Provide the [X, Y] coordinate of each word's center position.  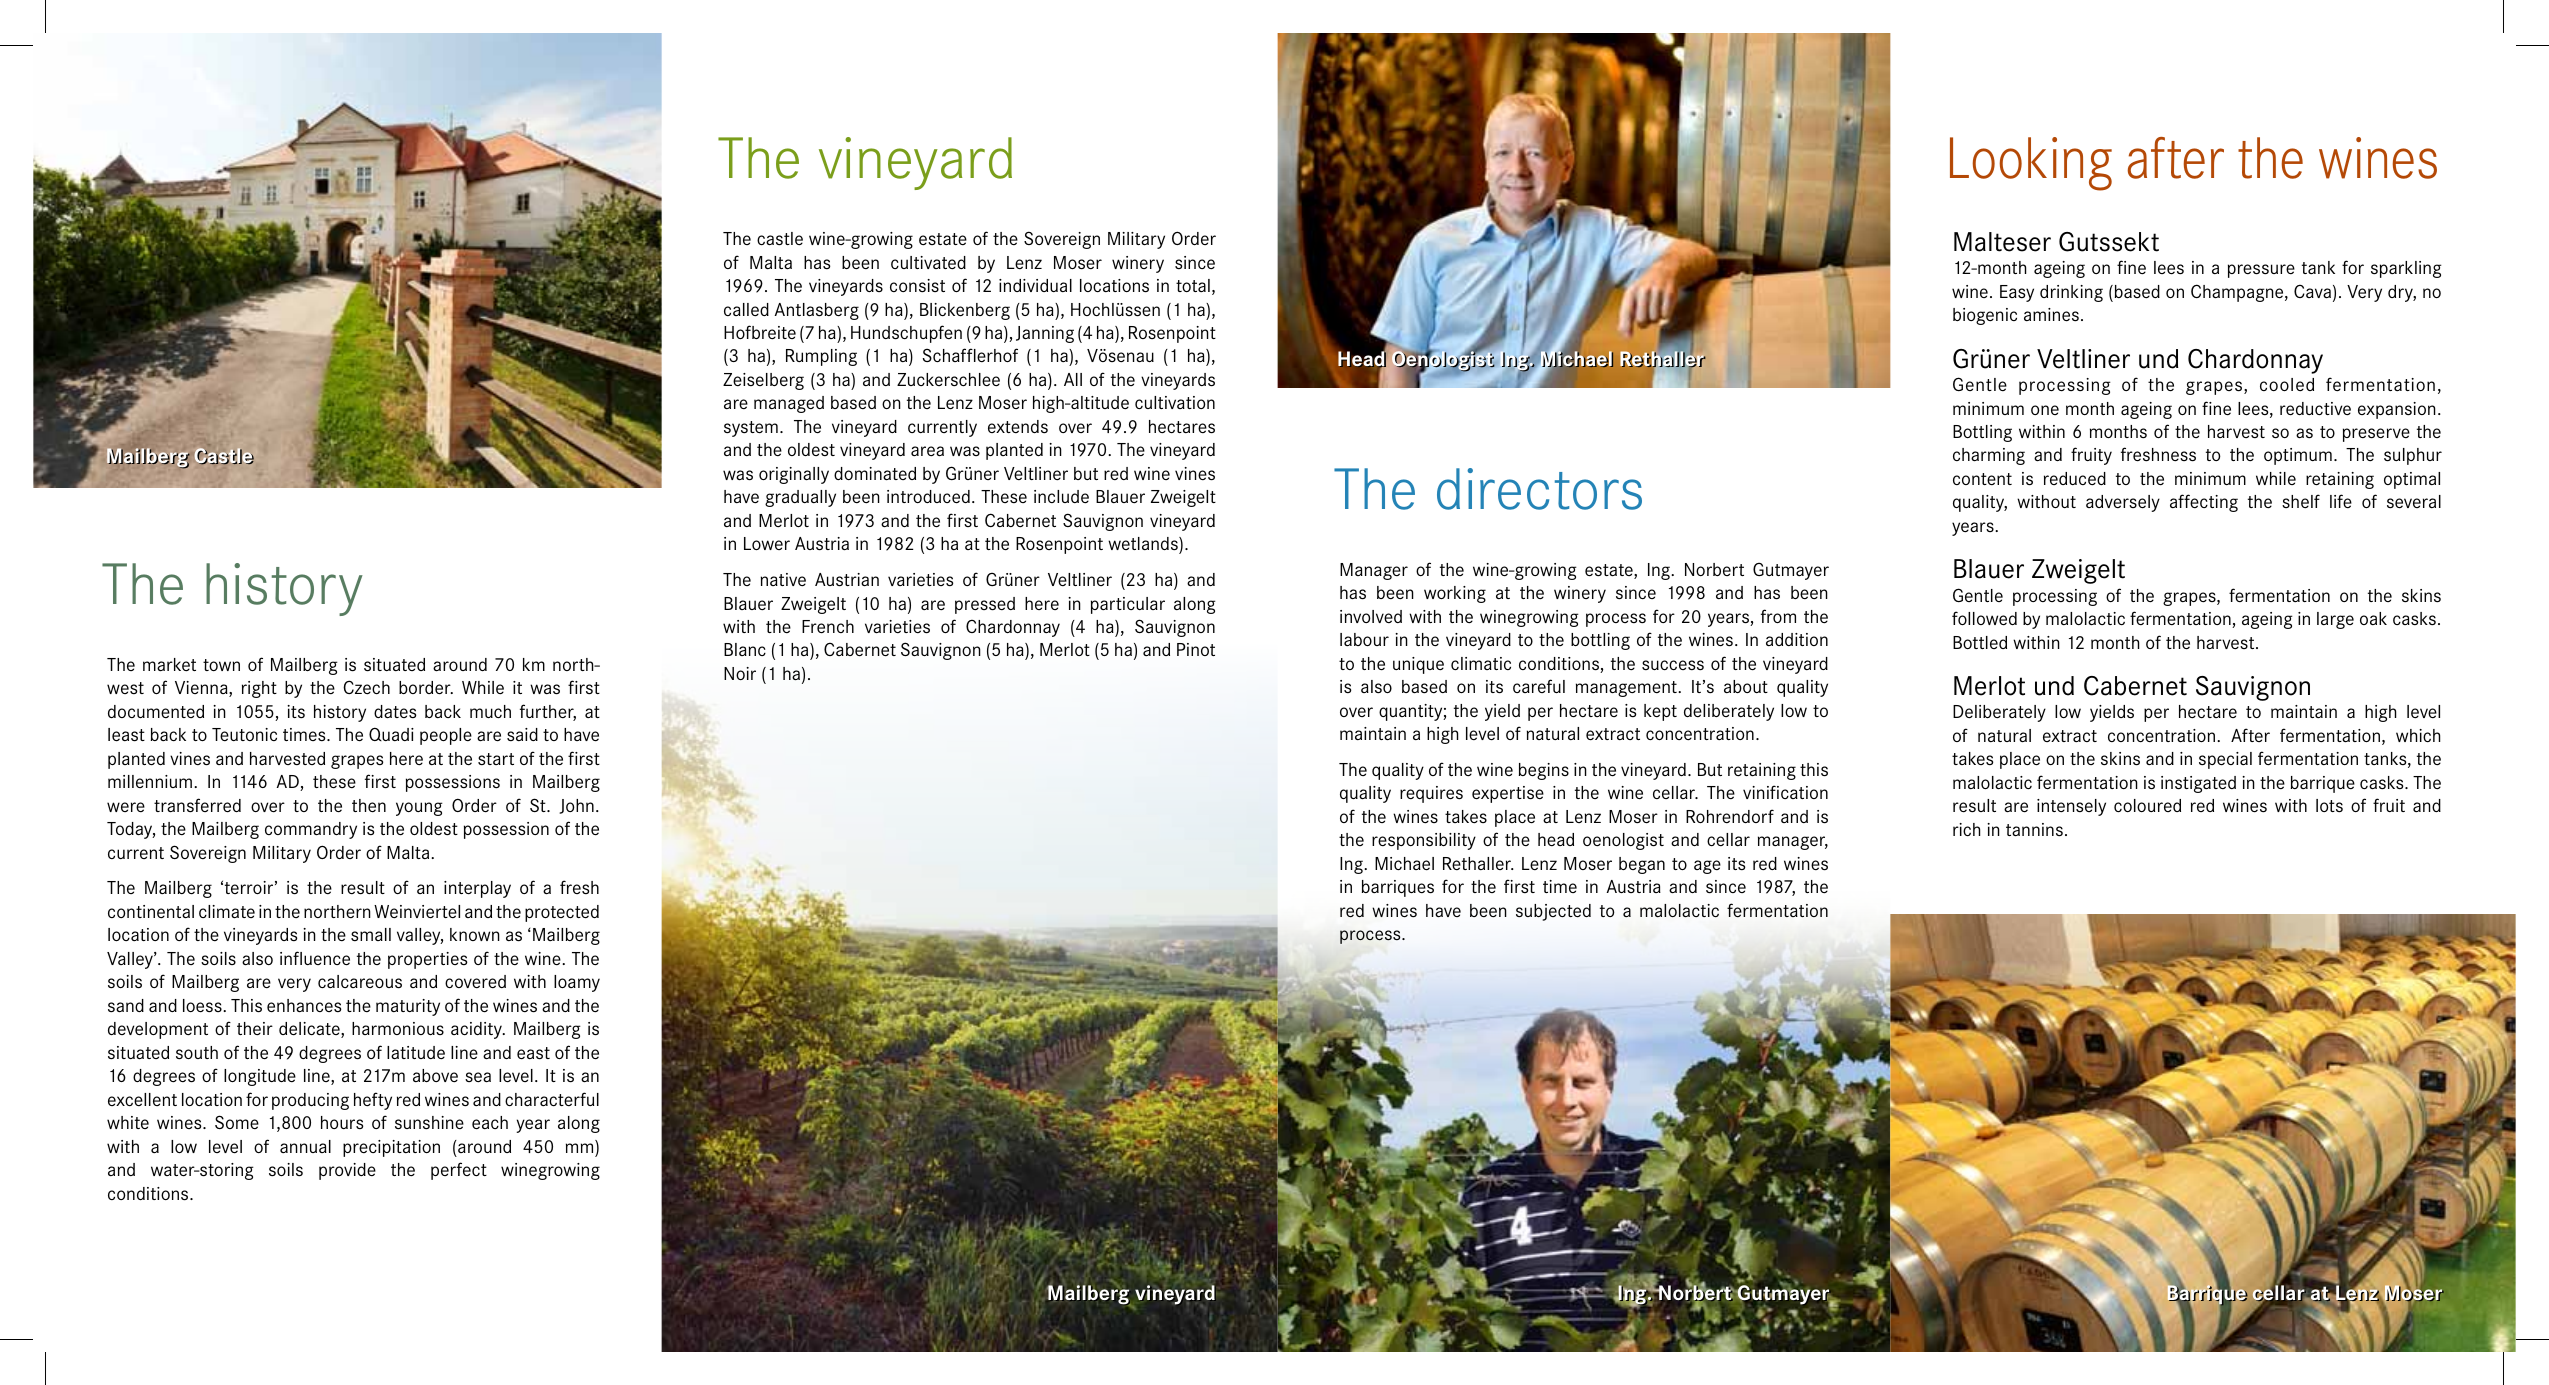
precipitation [391, 1148]
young [419, 809]
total [1193, 285]
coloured [2147, 805]
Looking [2031, 164]
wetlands [1144, 544]
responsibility [1424, 841]
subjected [1553, 912]
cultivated [928, 263]
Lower [767, 543]
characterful [552, 1099]
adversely [2123, 503]
